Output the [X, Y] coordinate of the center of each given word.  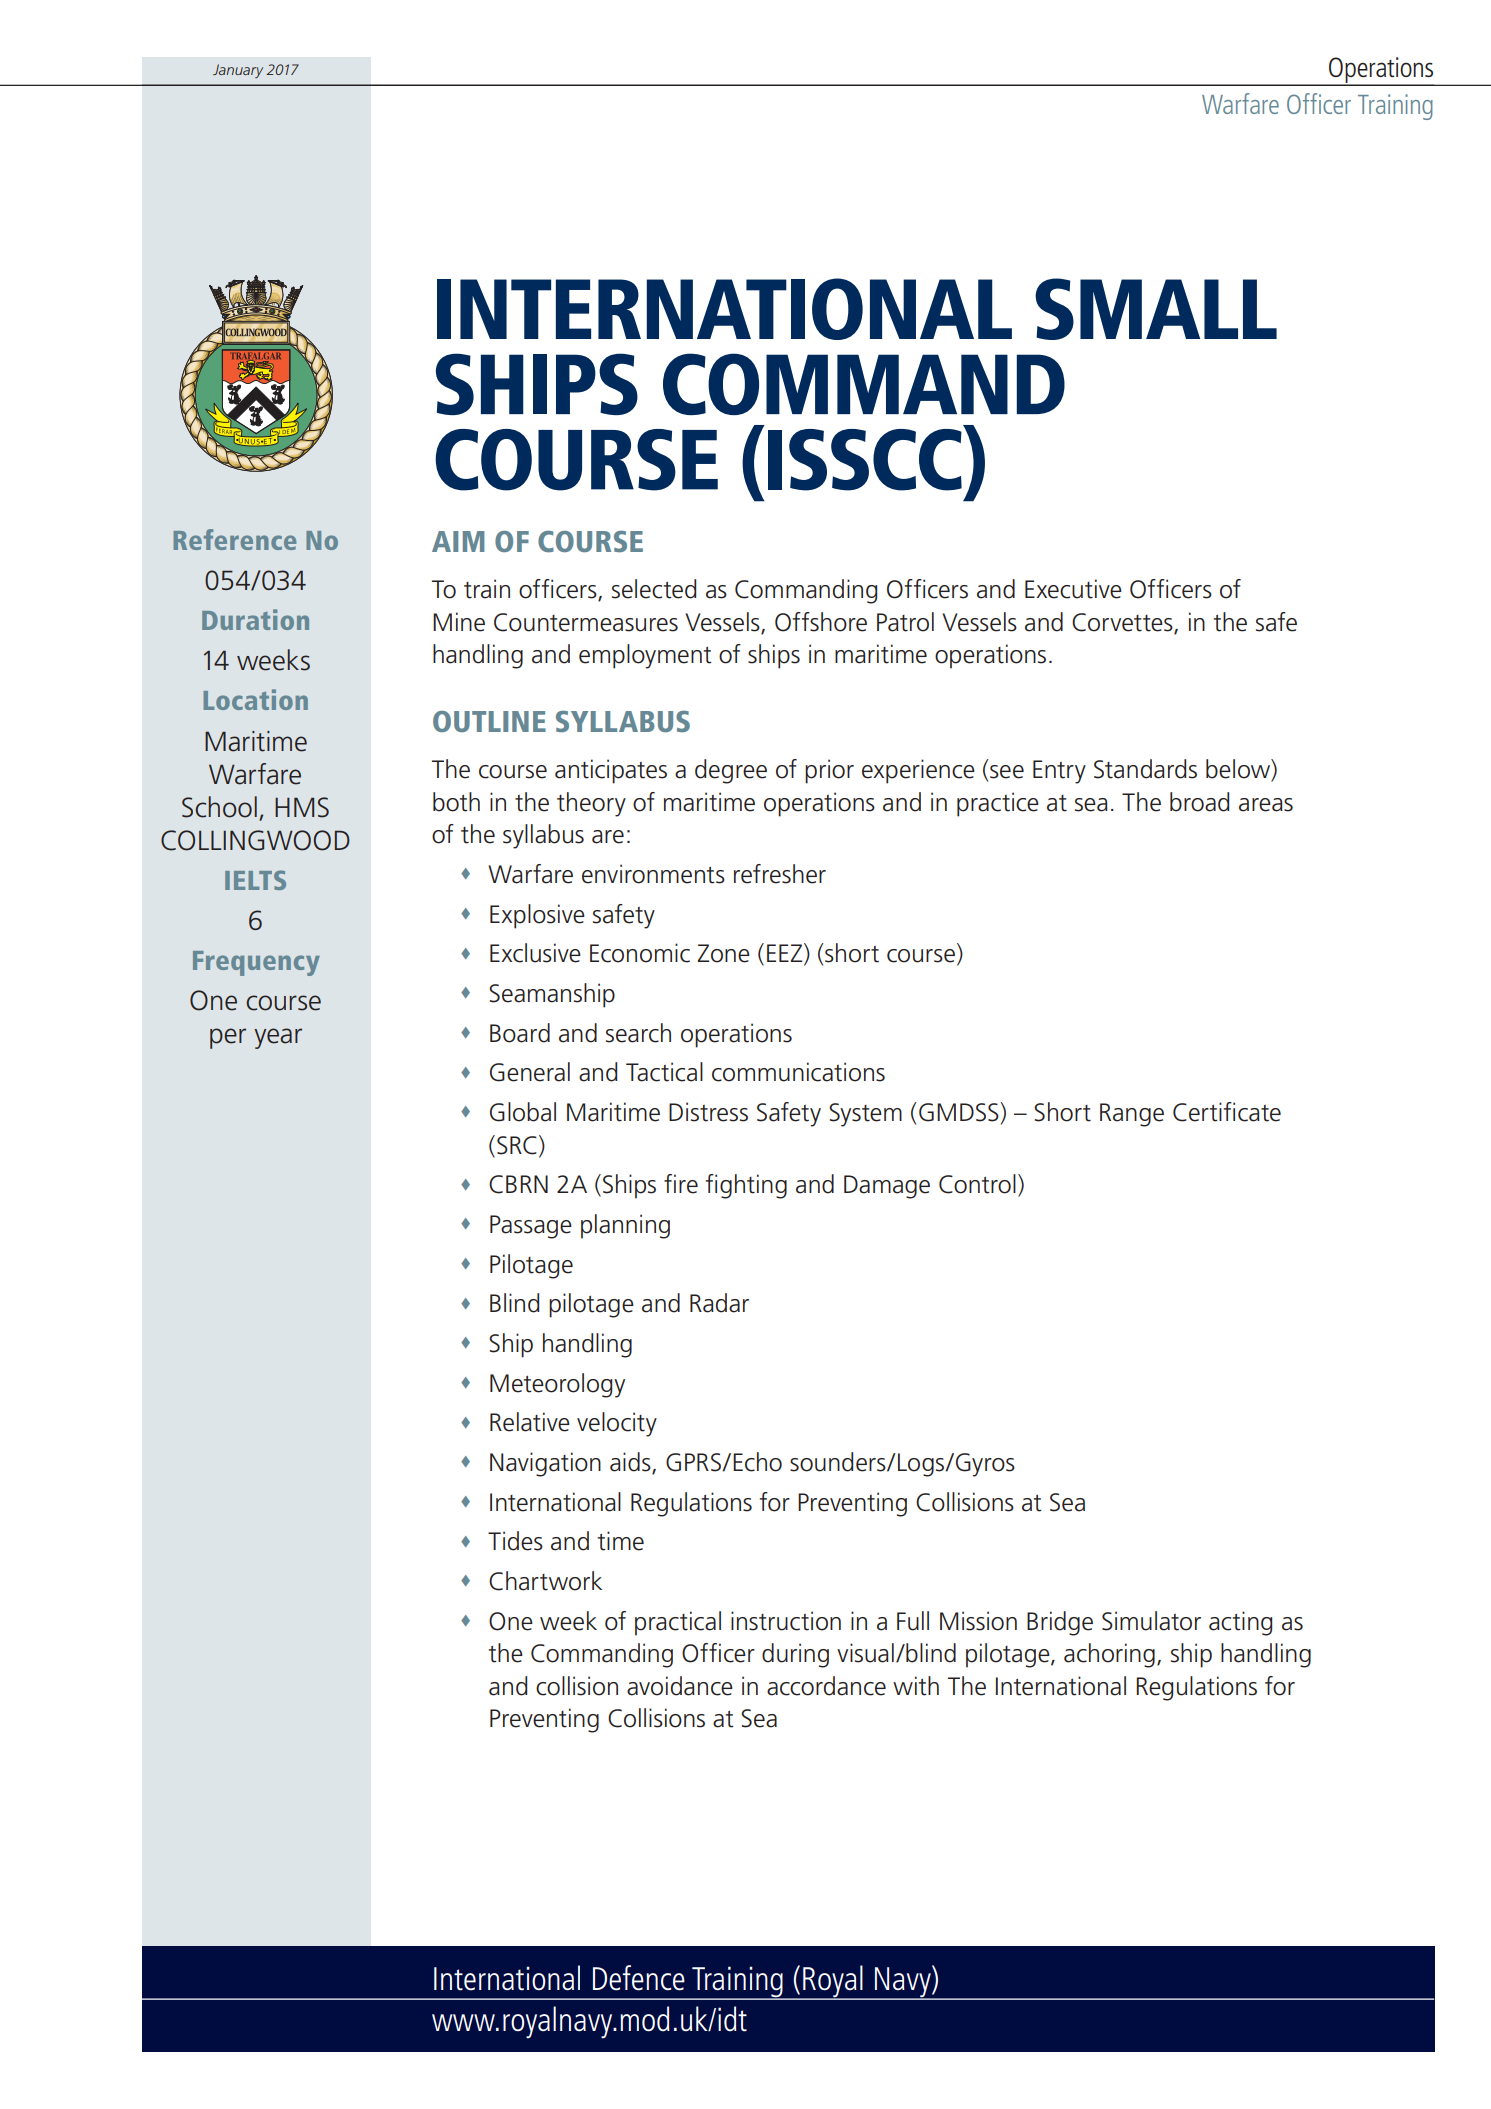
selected [654, 589]
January [238, 71]
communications [798, 1072]
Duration [255, 619]
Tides [515, 1541]
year [278, 1038]
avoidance [680, 1686]
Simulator [1151, 1621]
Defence [639, 1978]
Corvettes [1123, 623]
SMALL [1156, 309]
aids [631, 1463]
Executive [1073, 589]
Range [1132, 1115]
